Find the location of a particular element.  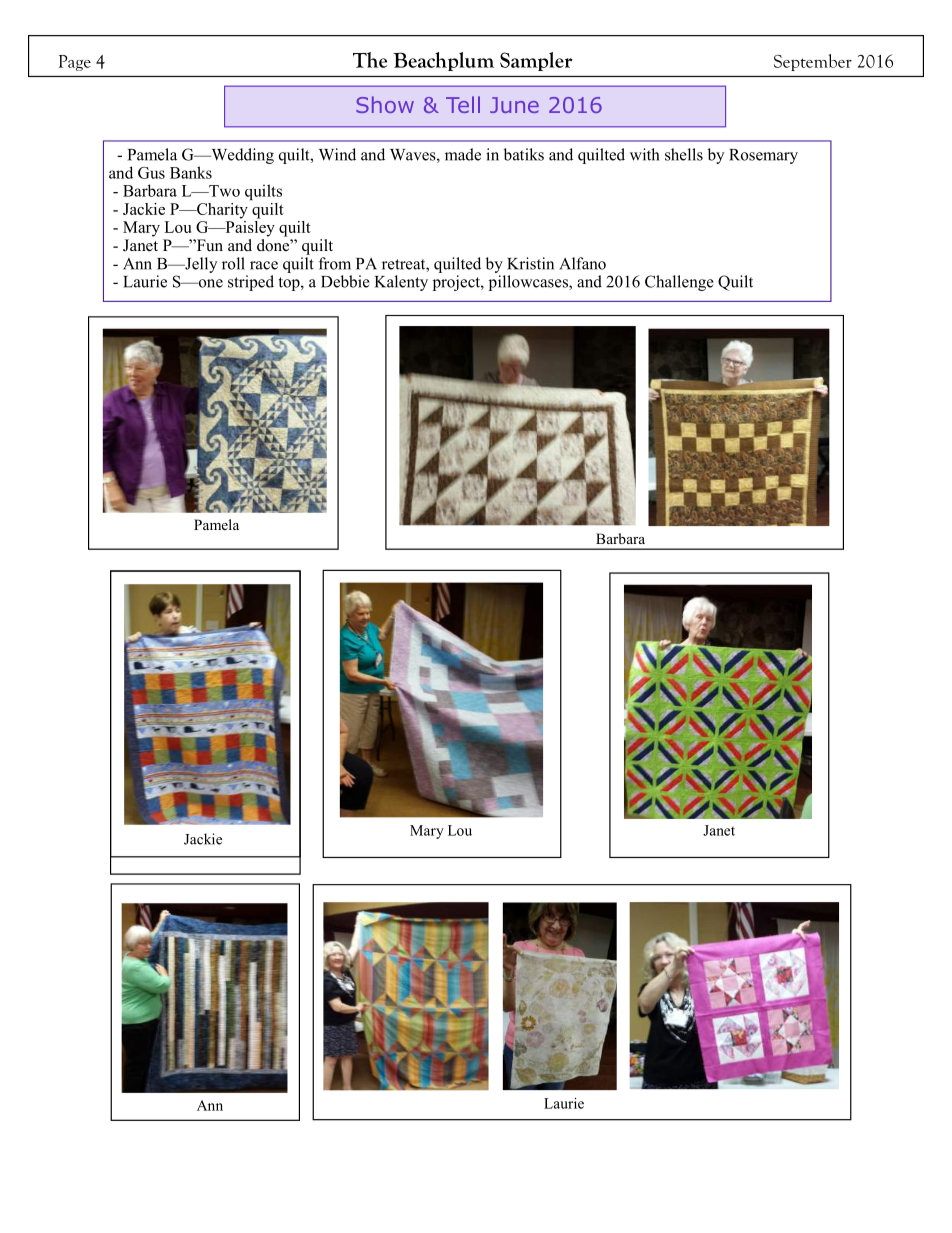

made is located at coordinates (463, 154).
